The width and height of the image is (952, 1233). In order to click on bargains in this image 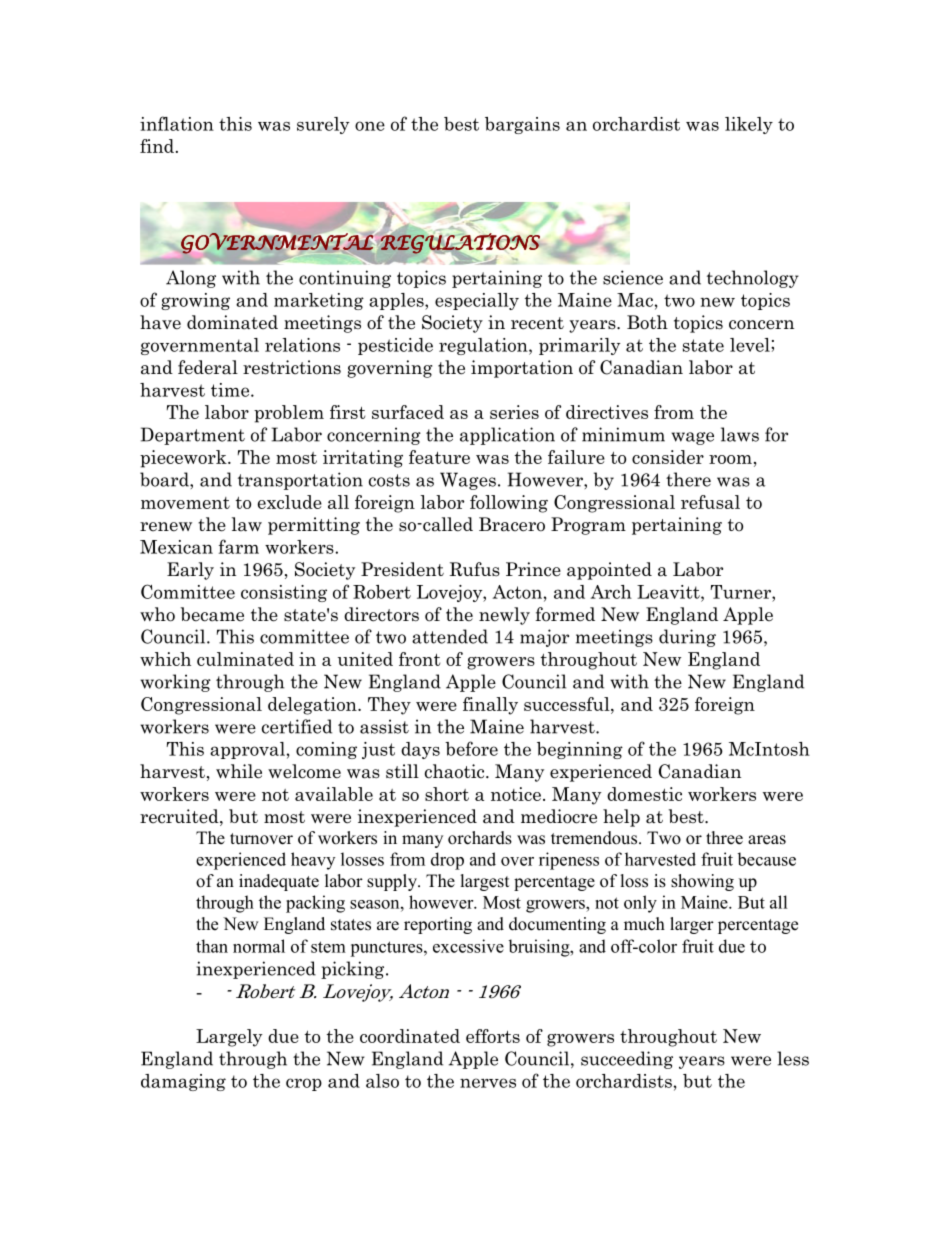, I will do `click(522, 125)`.
